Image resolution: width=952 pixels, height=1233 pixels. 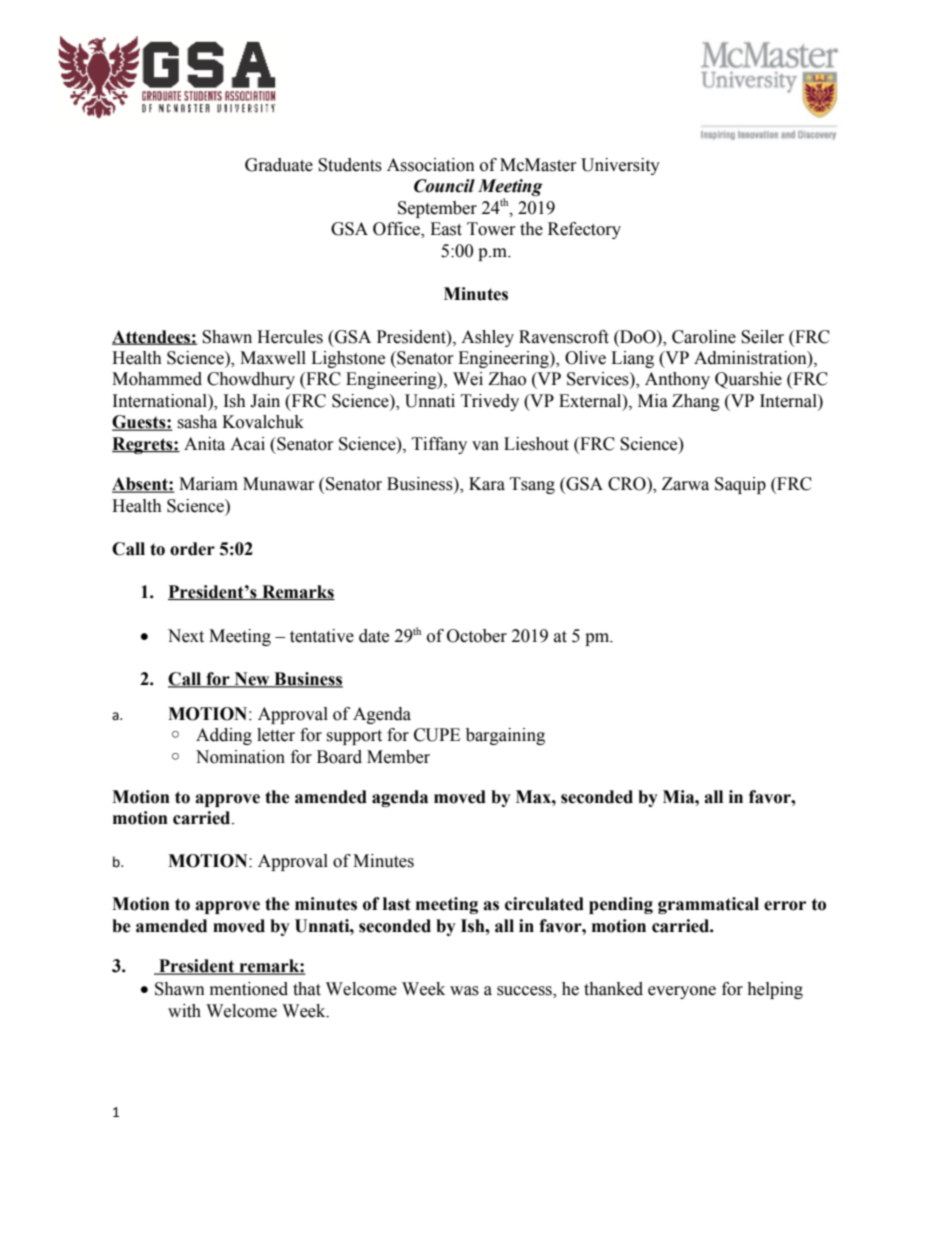 I want to click on Graduate, so click(x=279, y=165).
